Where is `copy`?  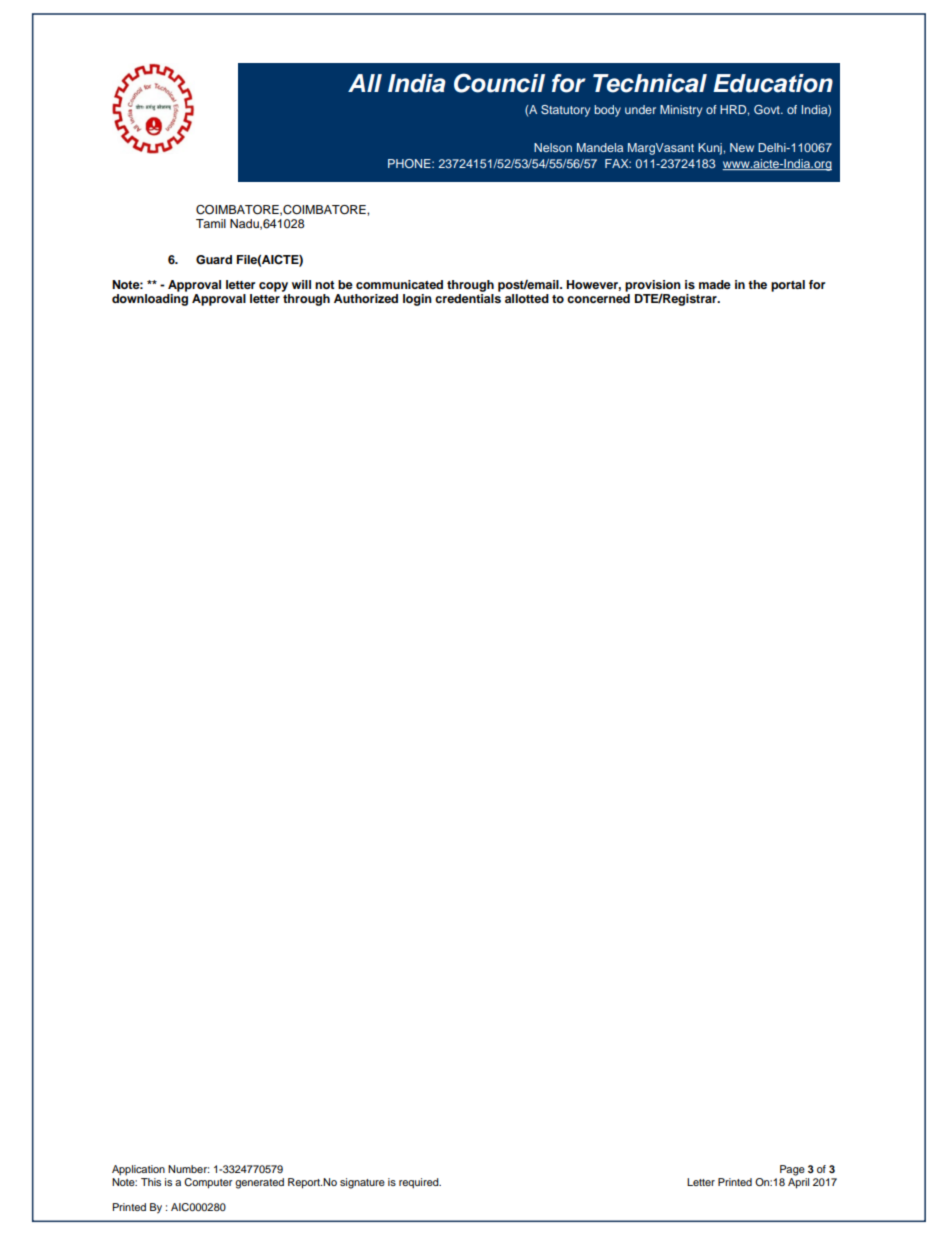
copy is located at coordinates (273, 287).
